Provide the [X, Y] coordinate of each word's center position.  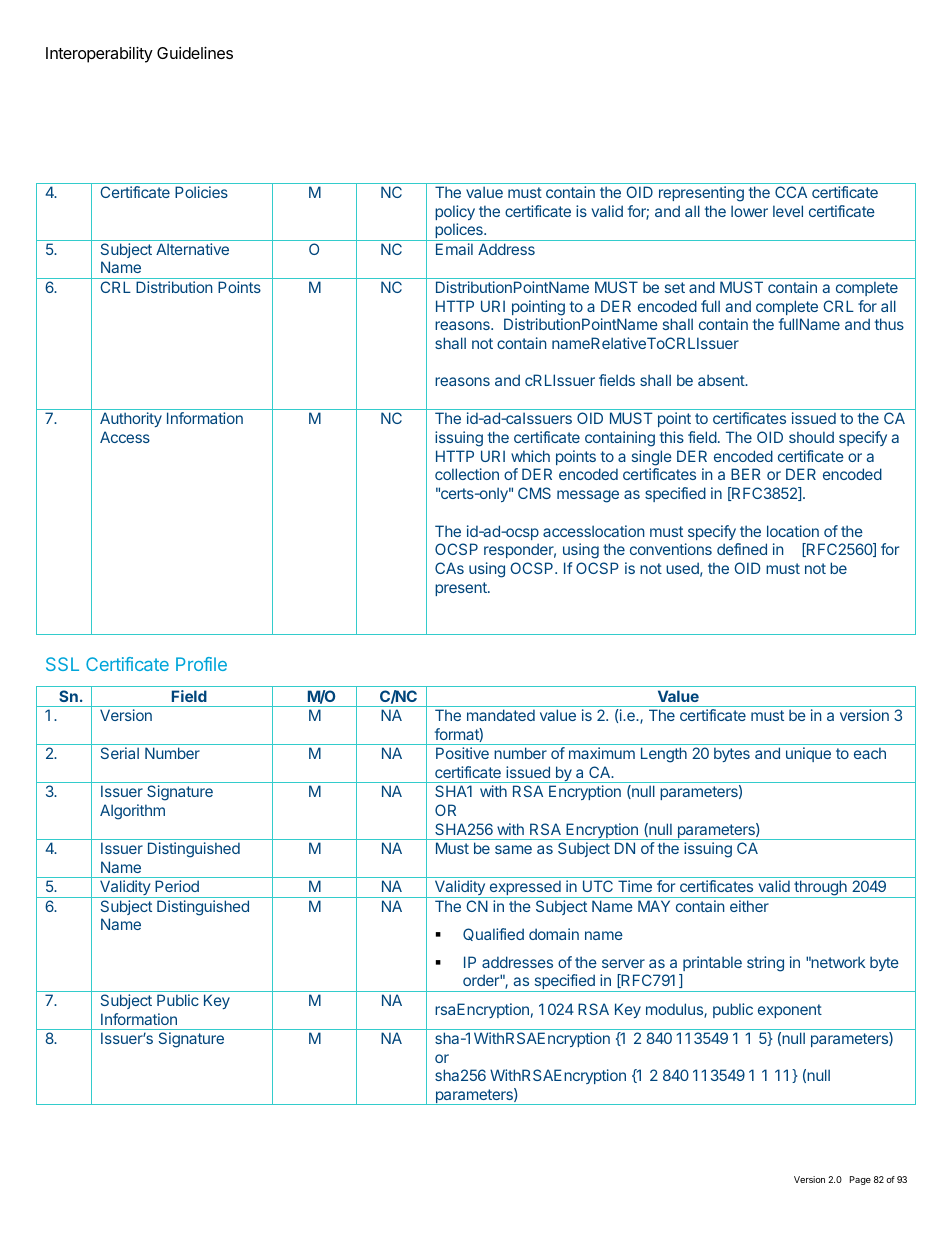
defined [742, 549]
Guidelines [195, 52]
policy [455, 212]
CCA [791, 192]
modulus [675, 1010]
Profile [201, 664]
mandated [501, 715]
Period [177, 886]
